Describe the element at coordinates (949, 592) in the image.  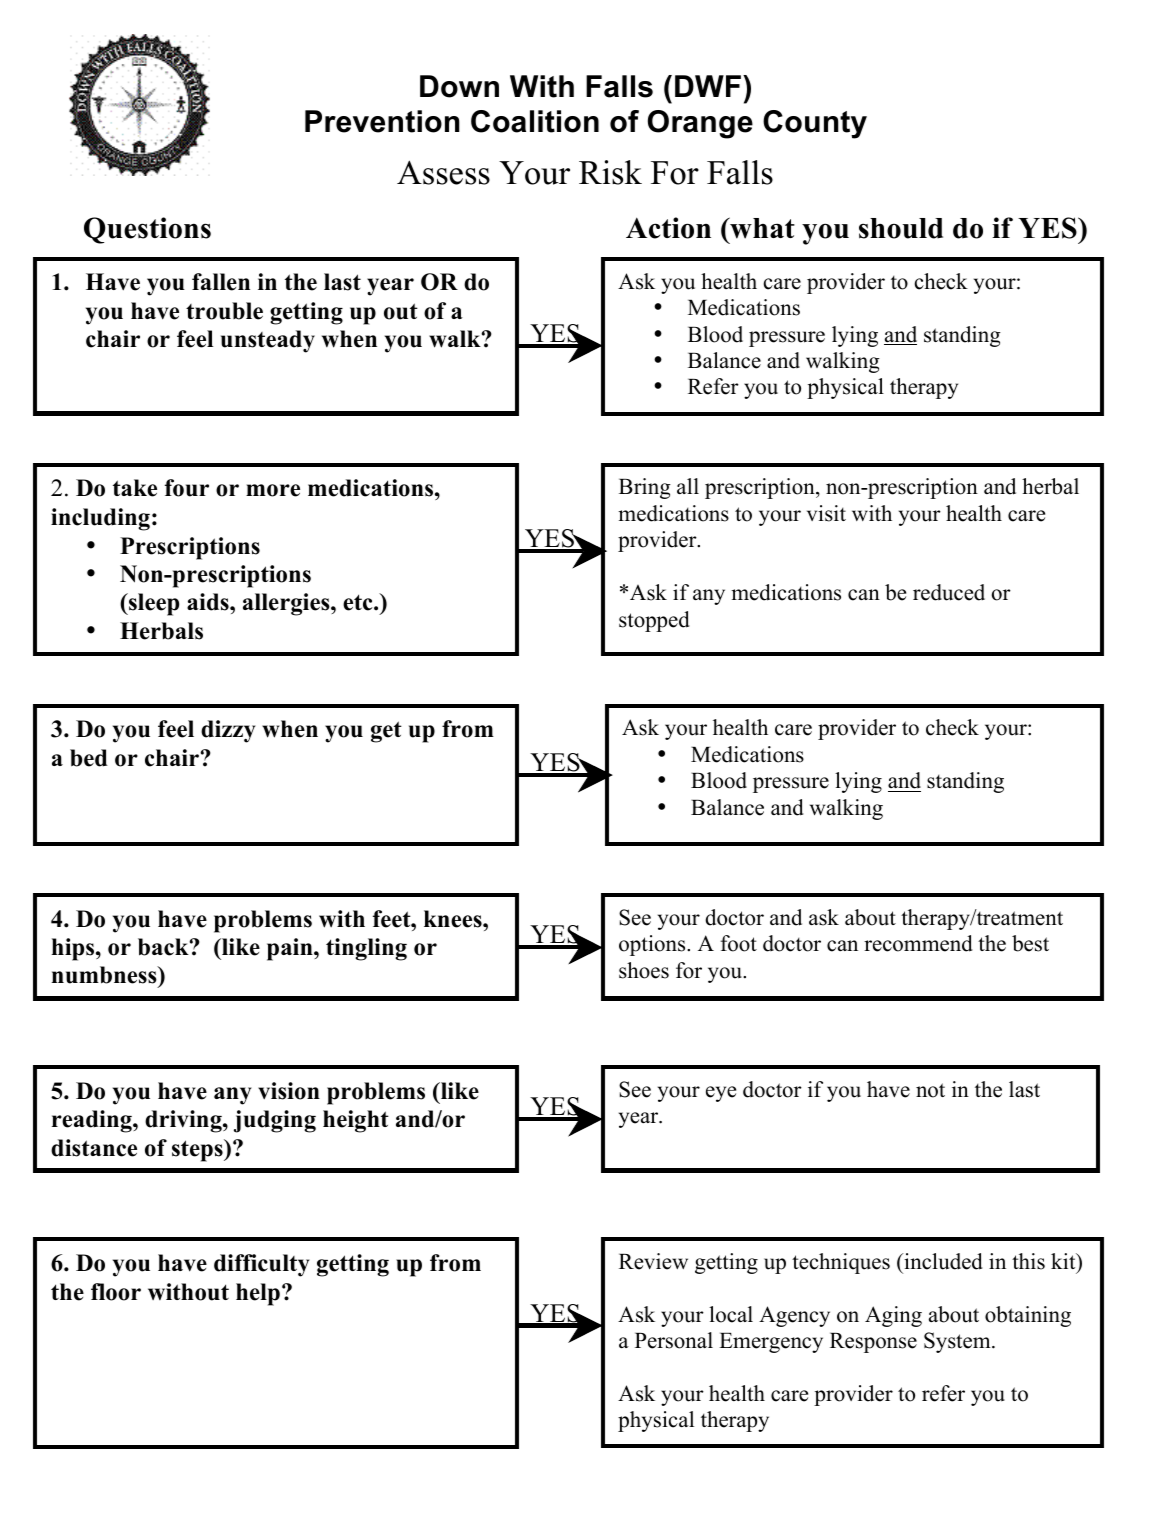
I see `reduced` at that location.
